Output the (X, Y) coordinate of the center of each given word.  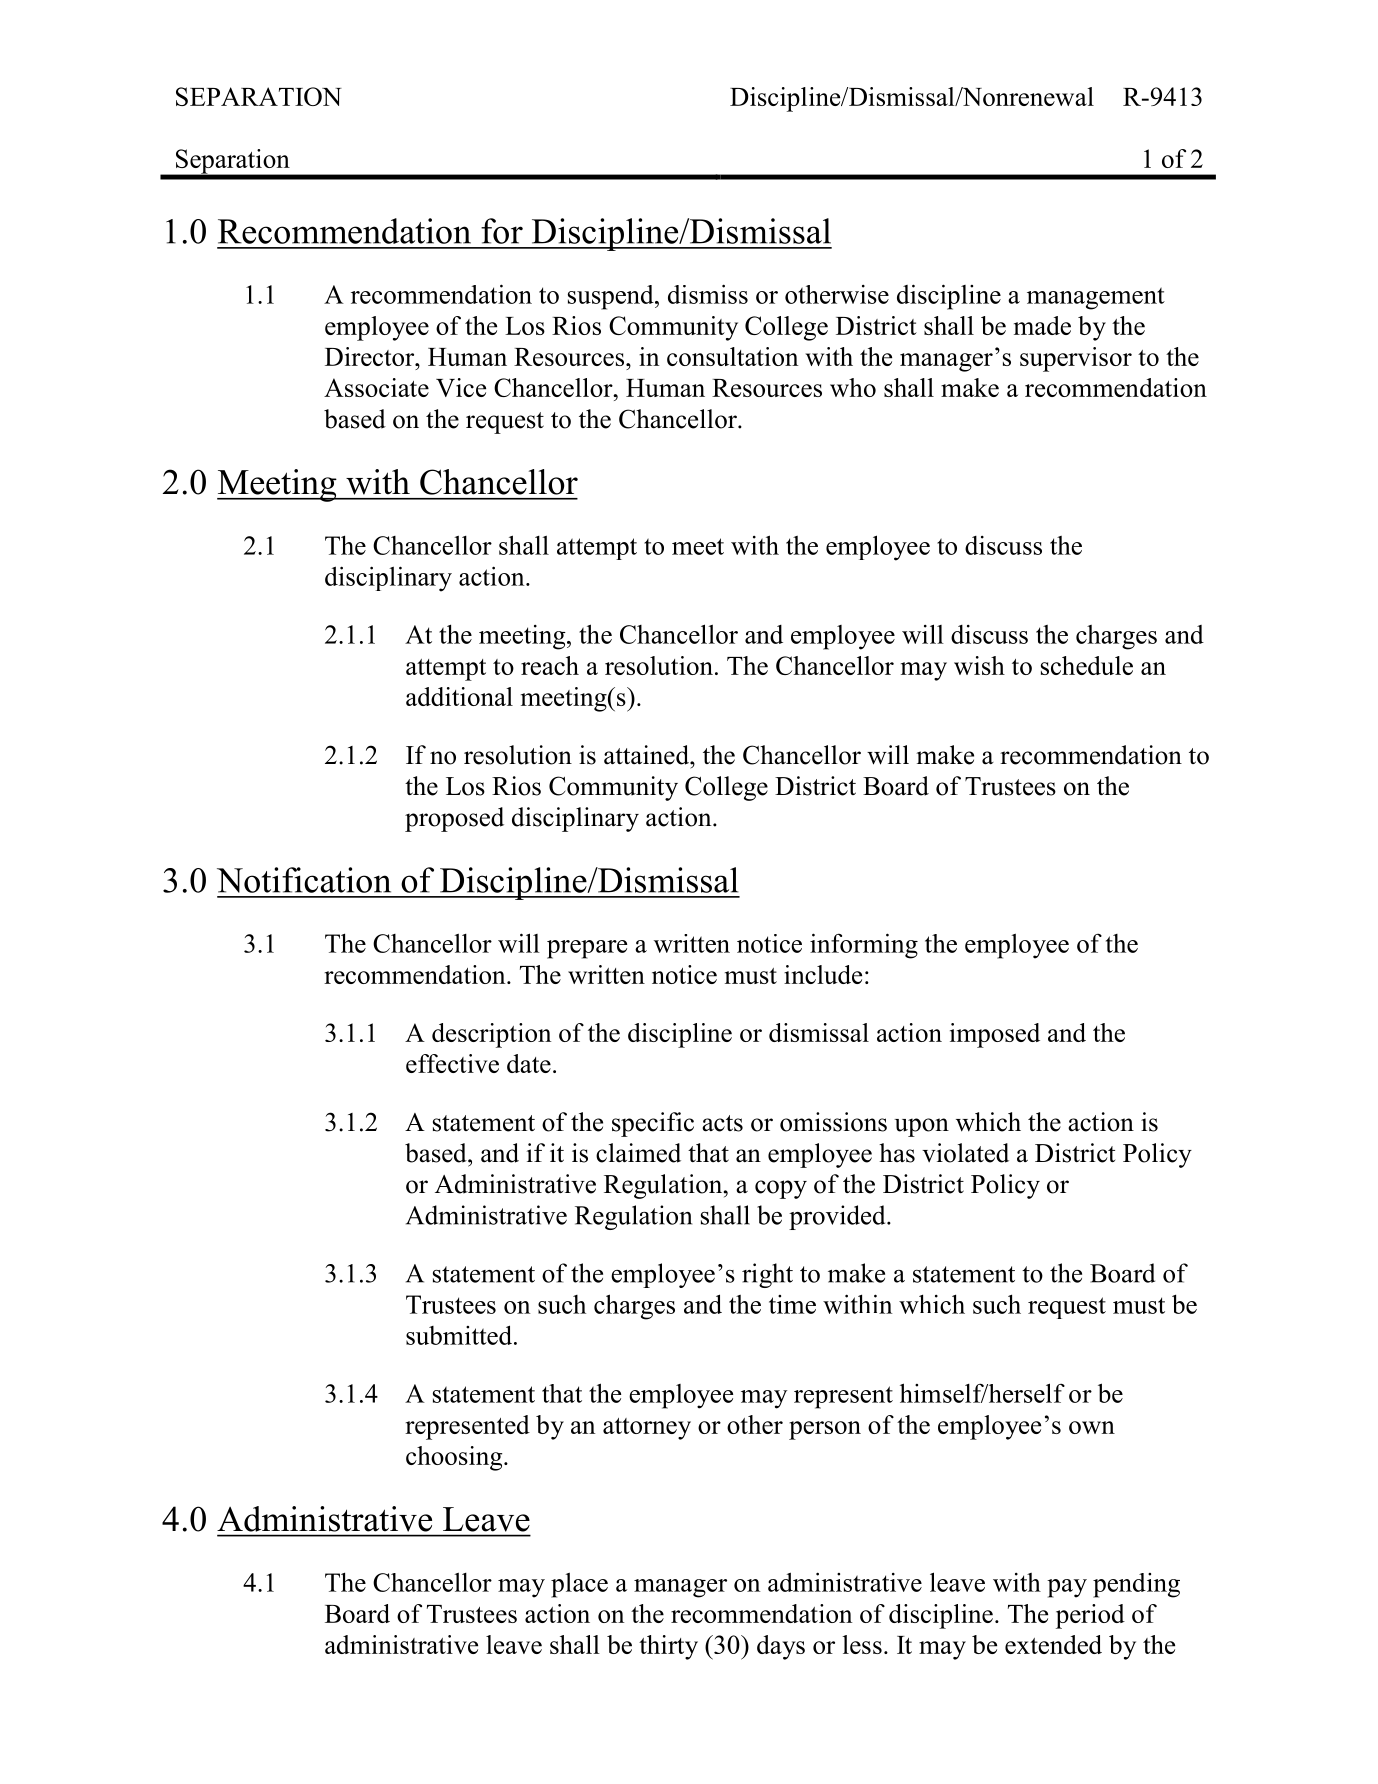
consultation (732, 356)
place (579, 1585)
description (491, 1035)
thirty (668, 1647)
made (1042, 325)
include (823, 974)
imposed (995, 1035)
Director (371, 356)
